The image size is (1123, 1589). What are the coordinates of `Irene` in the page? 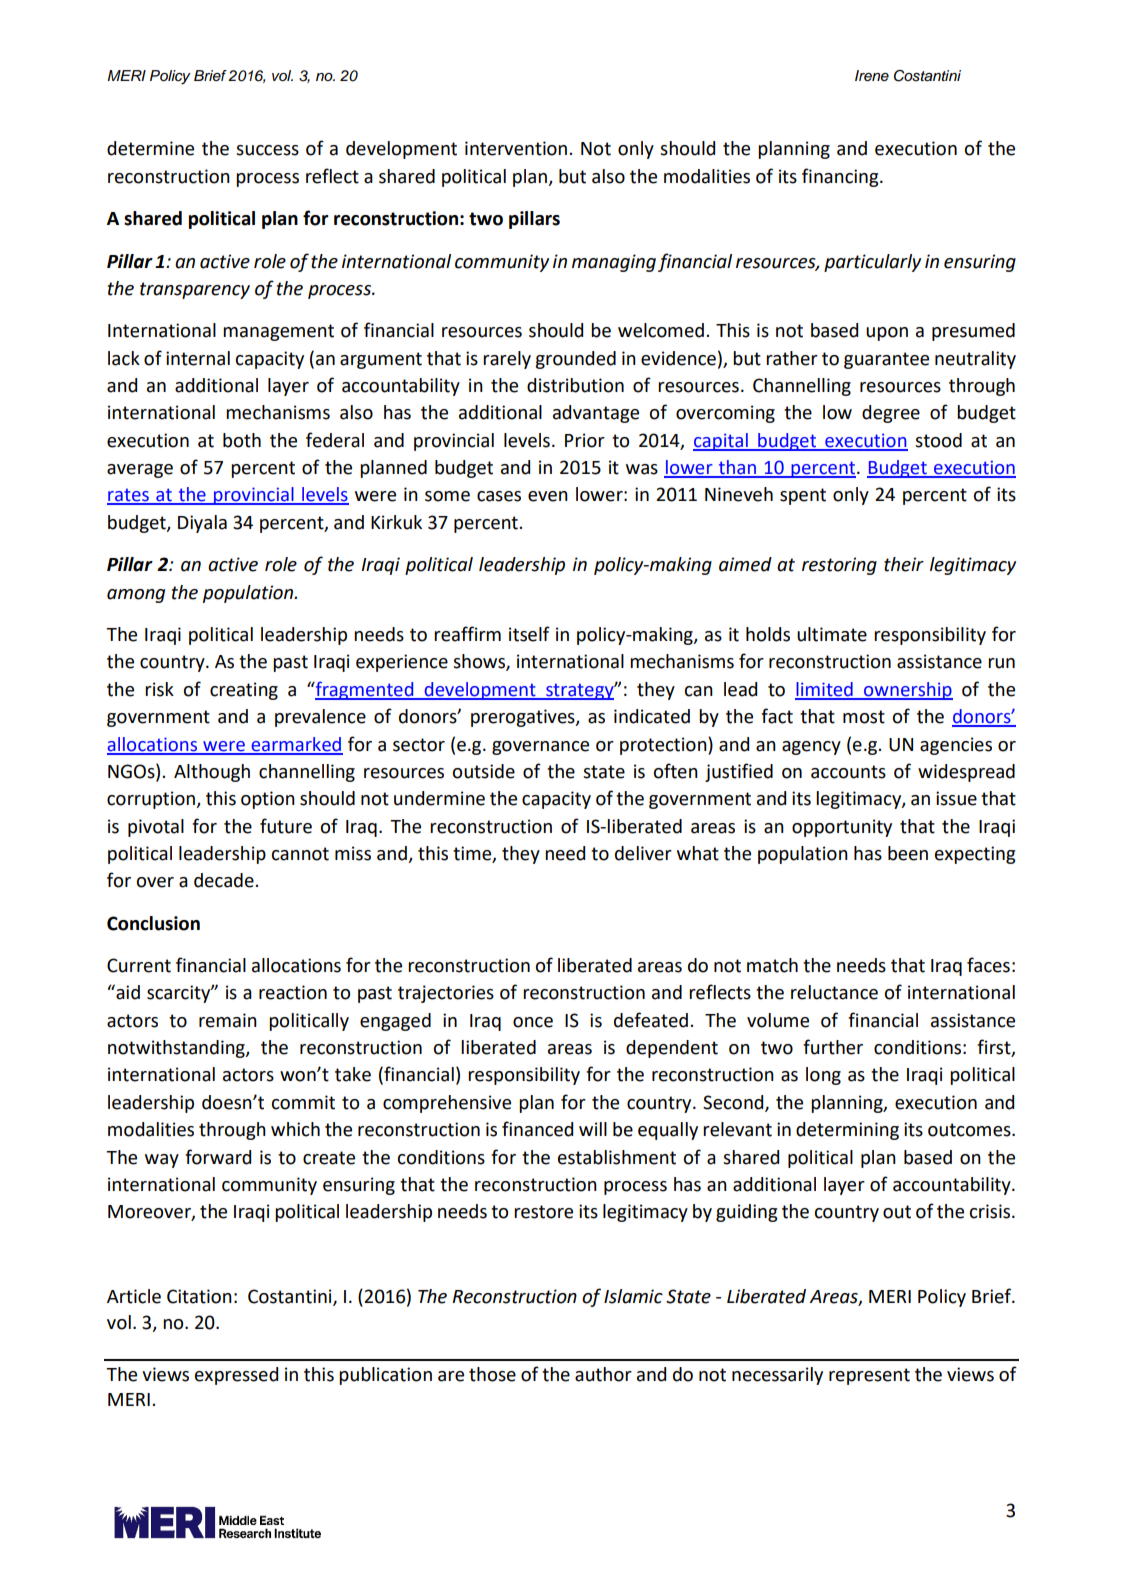 It's located at (872, 75).
